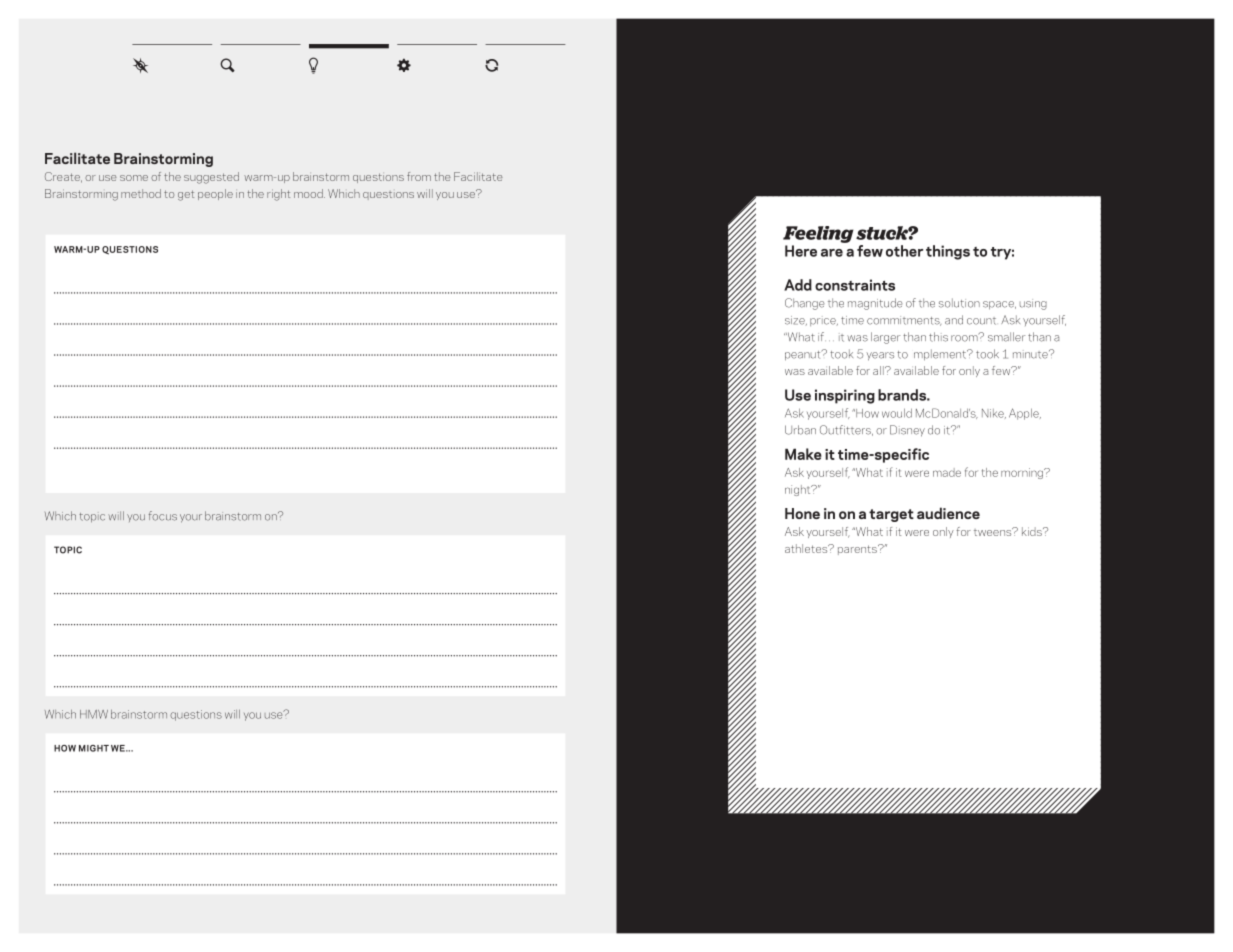 Image resolution: width=1233 pixels, height=952 pixels. I want to click on right, so click(278, 195).
